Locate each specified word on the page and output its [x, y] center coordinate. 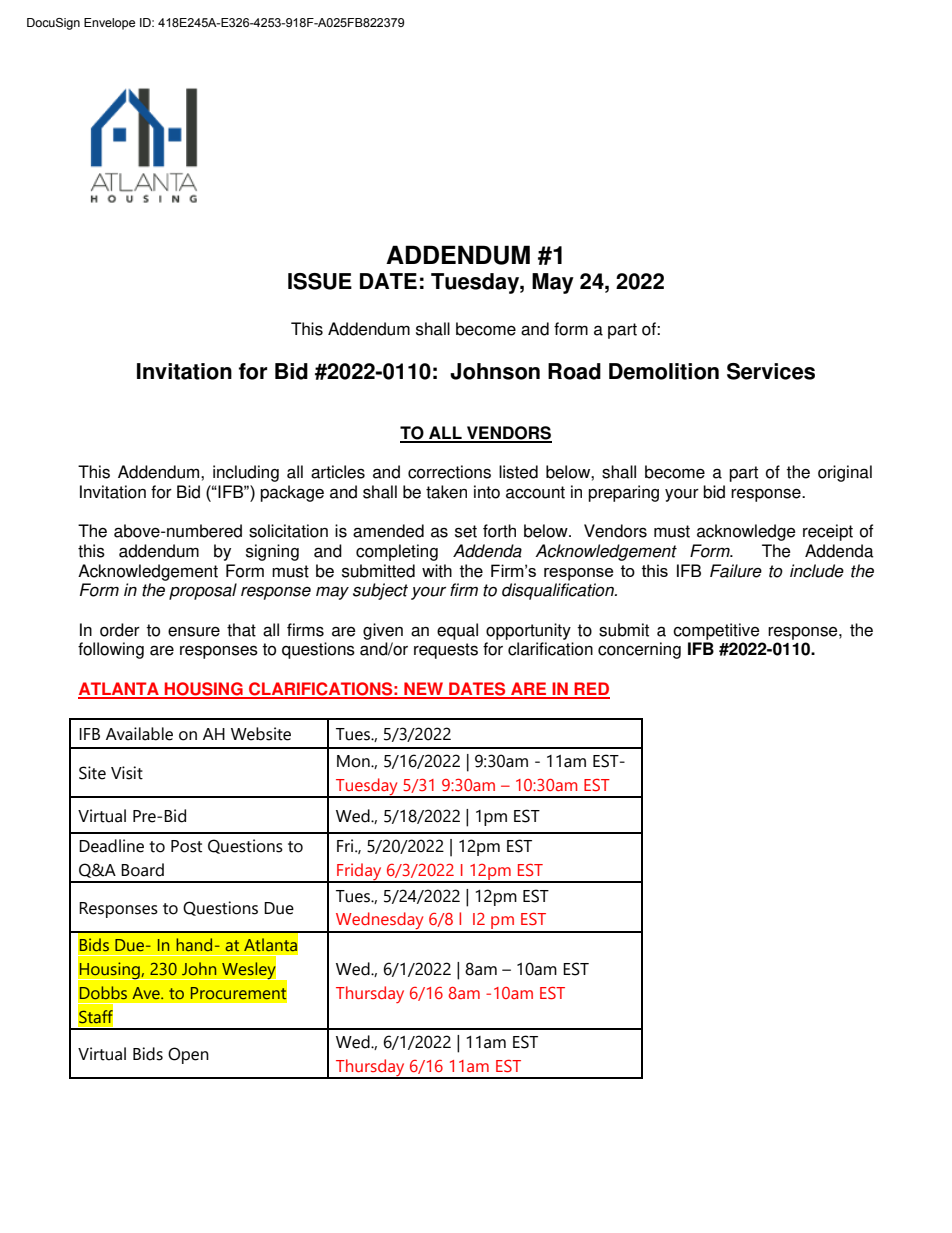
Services [771, 371]
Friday [359, 873]
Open [188, 1055]
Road [574, 371]
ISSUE [320, 281]
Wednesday [380, 922]
